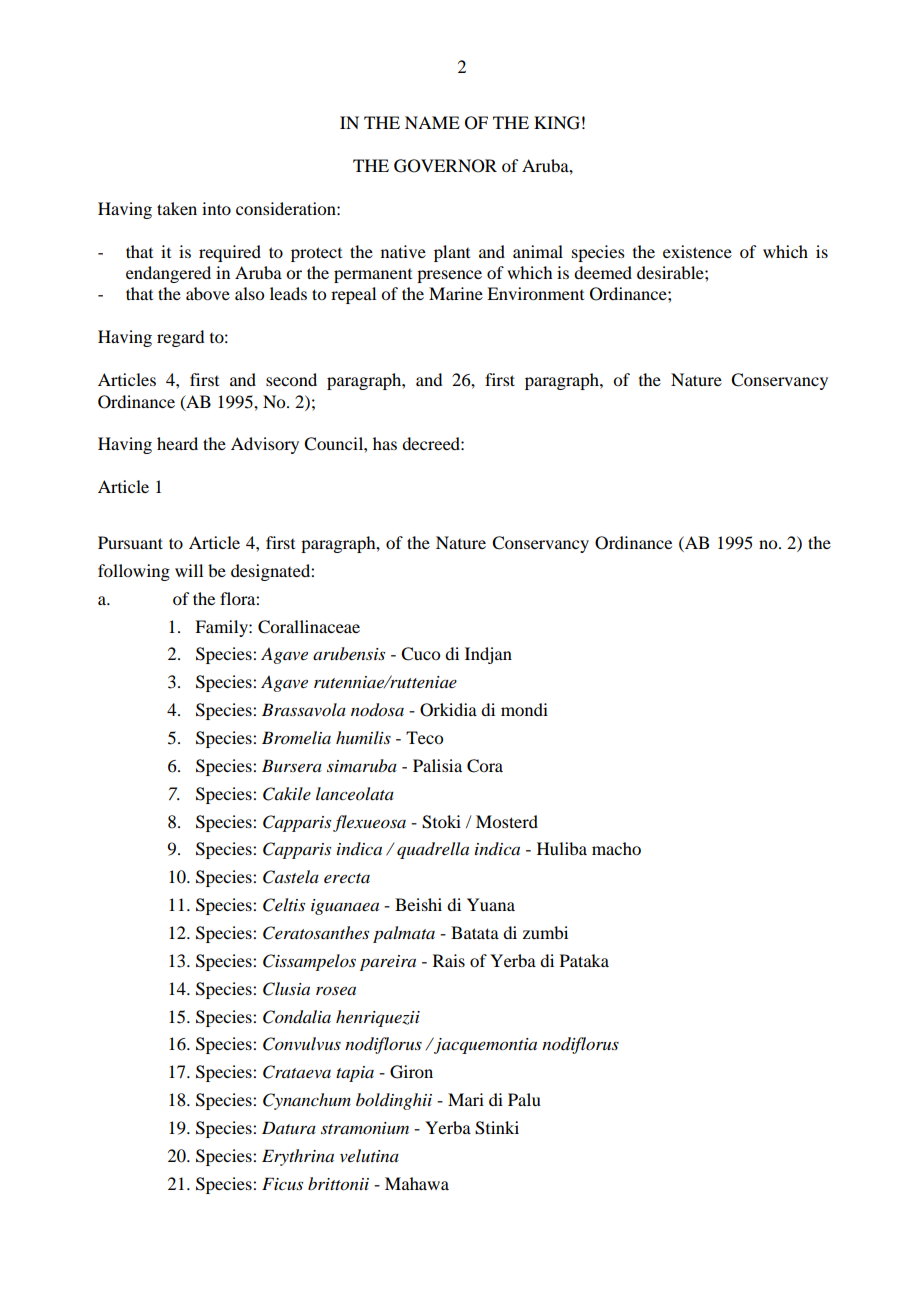 This screenshot has height=1307, width=924. Describe the element at coordinates (216, 208) in the screenshot. I see `into` at that location.
